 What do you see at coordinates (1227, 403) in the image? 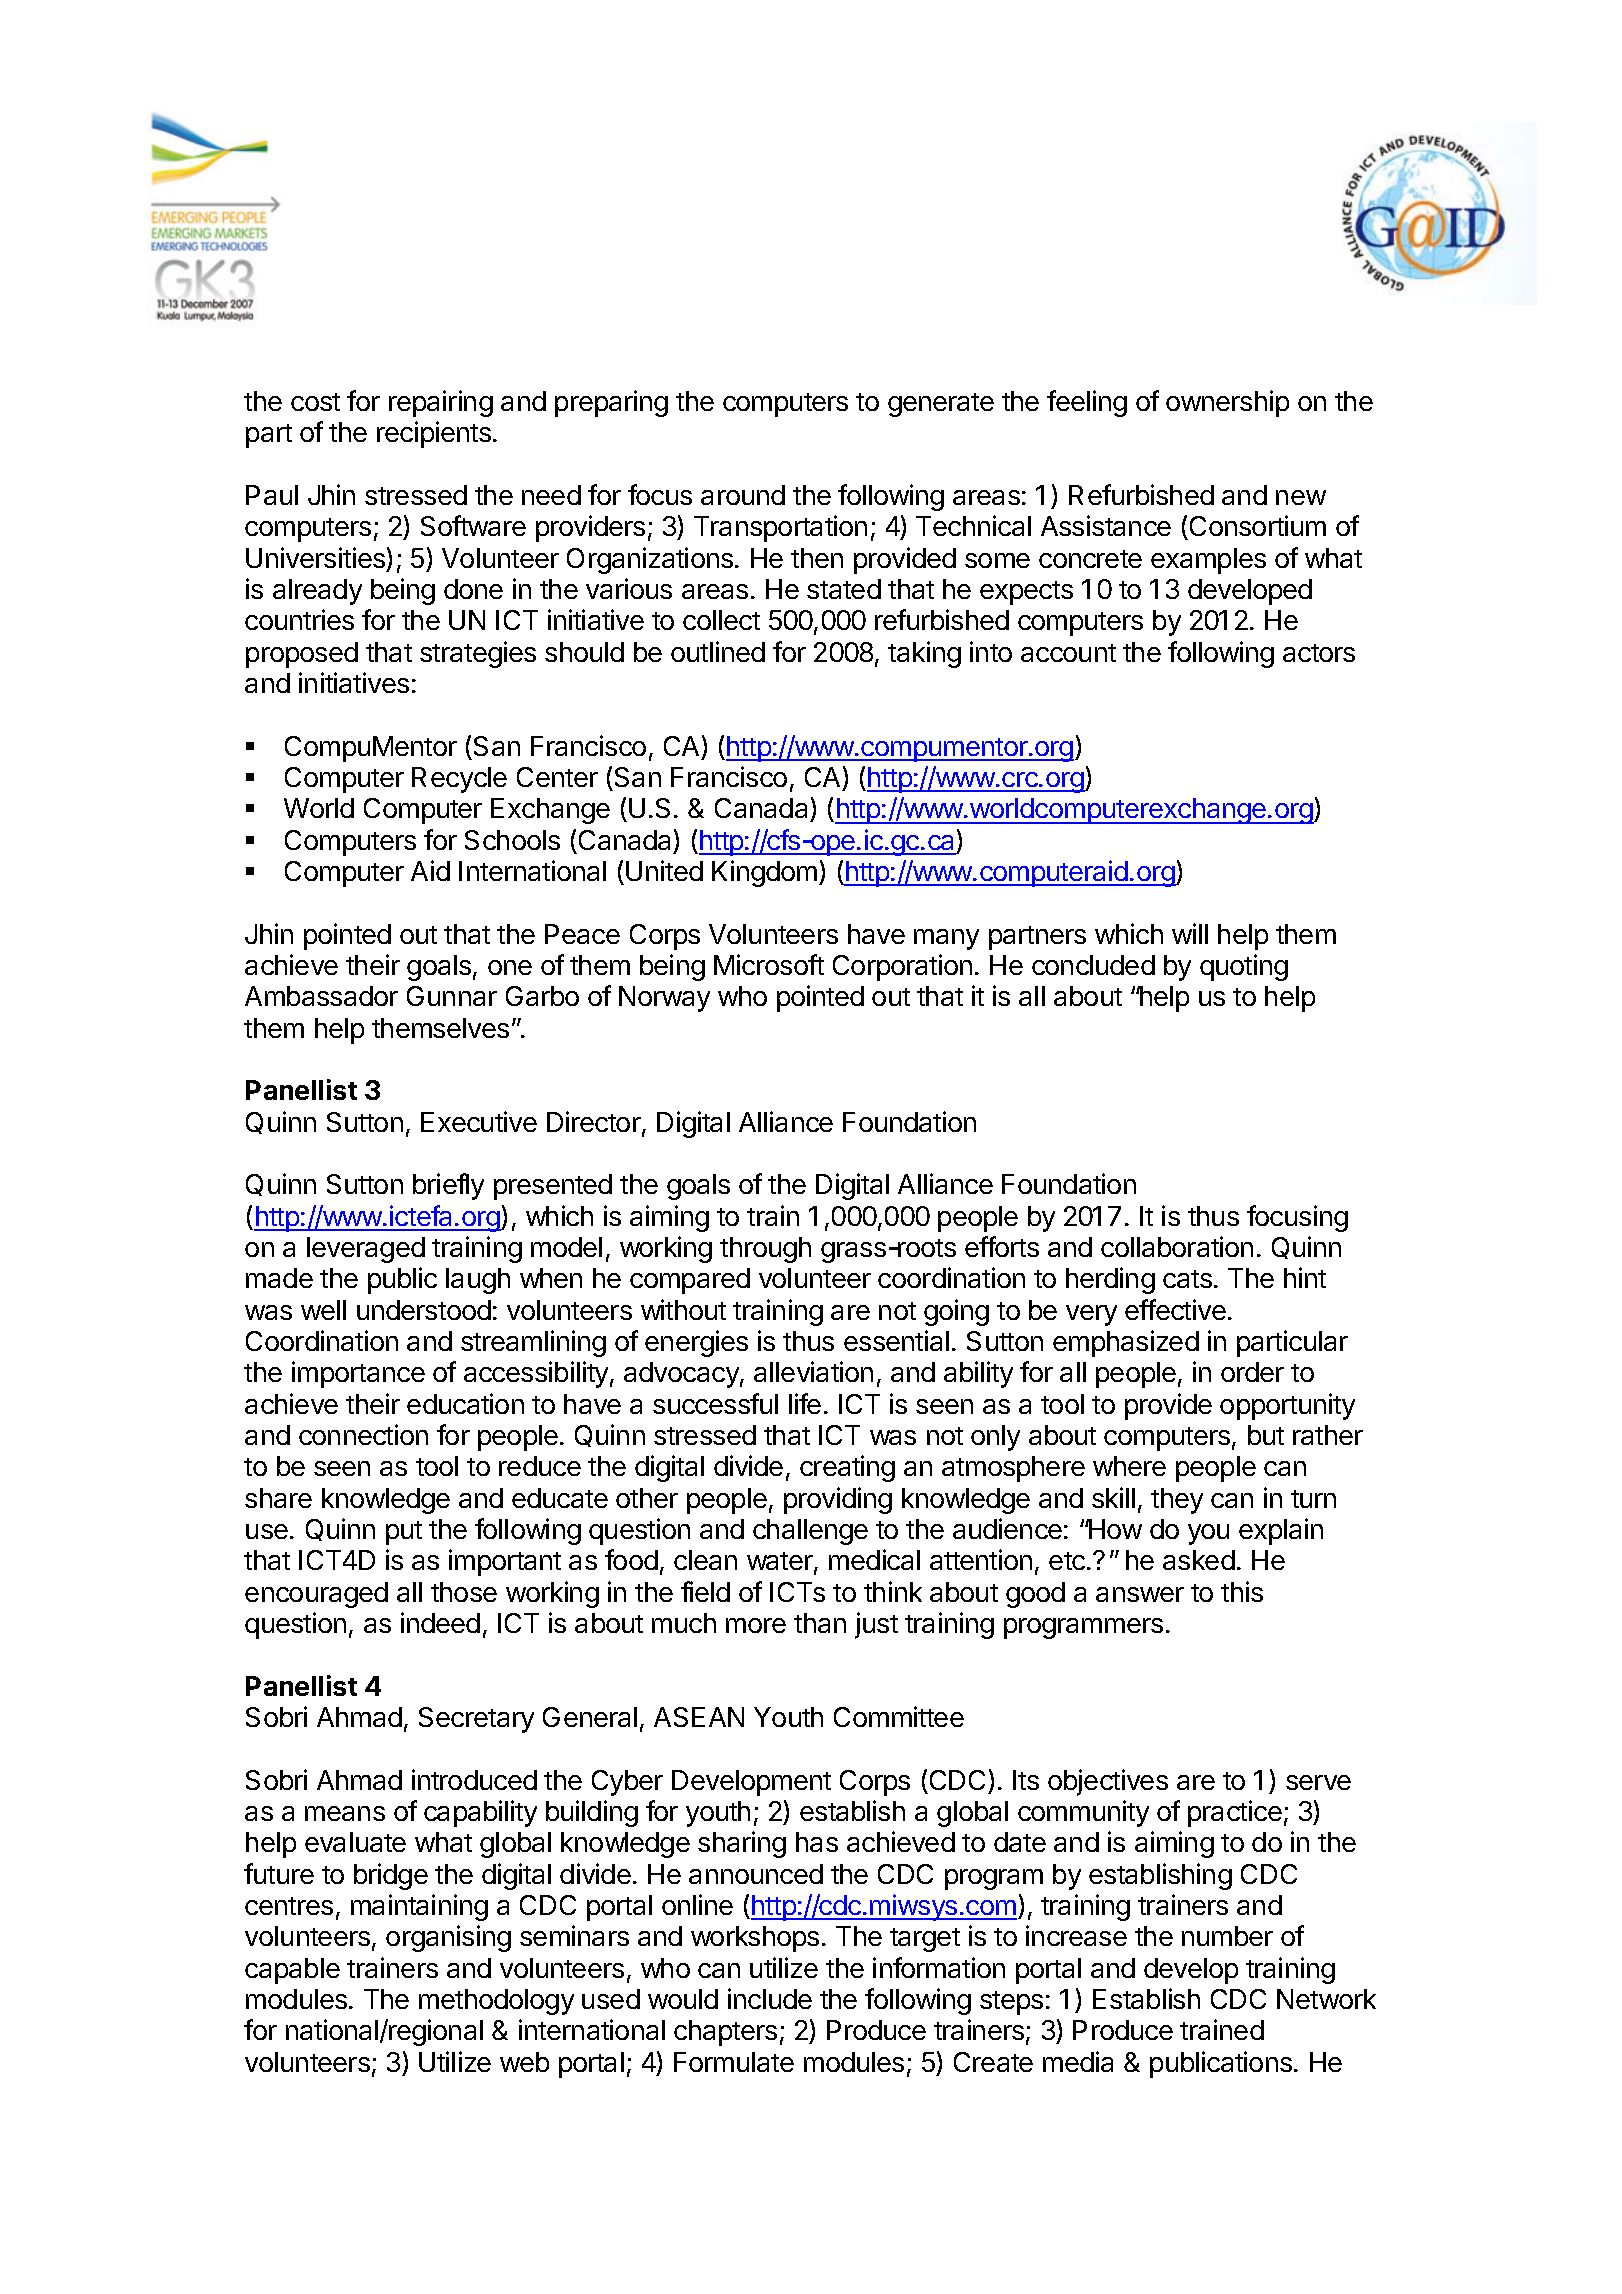
I see `ownership` at bounding box center [1227, 403].
